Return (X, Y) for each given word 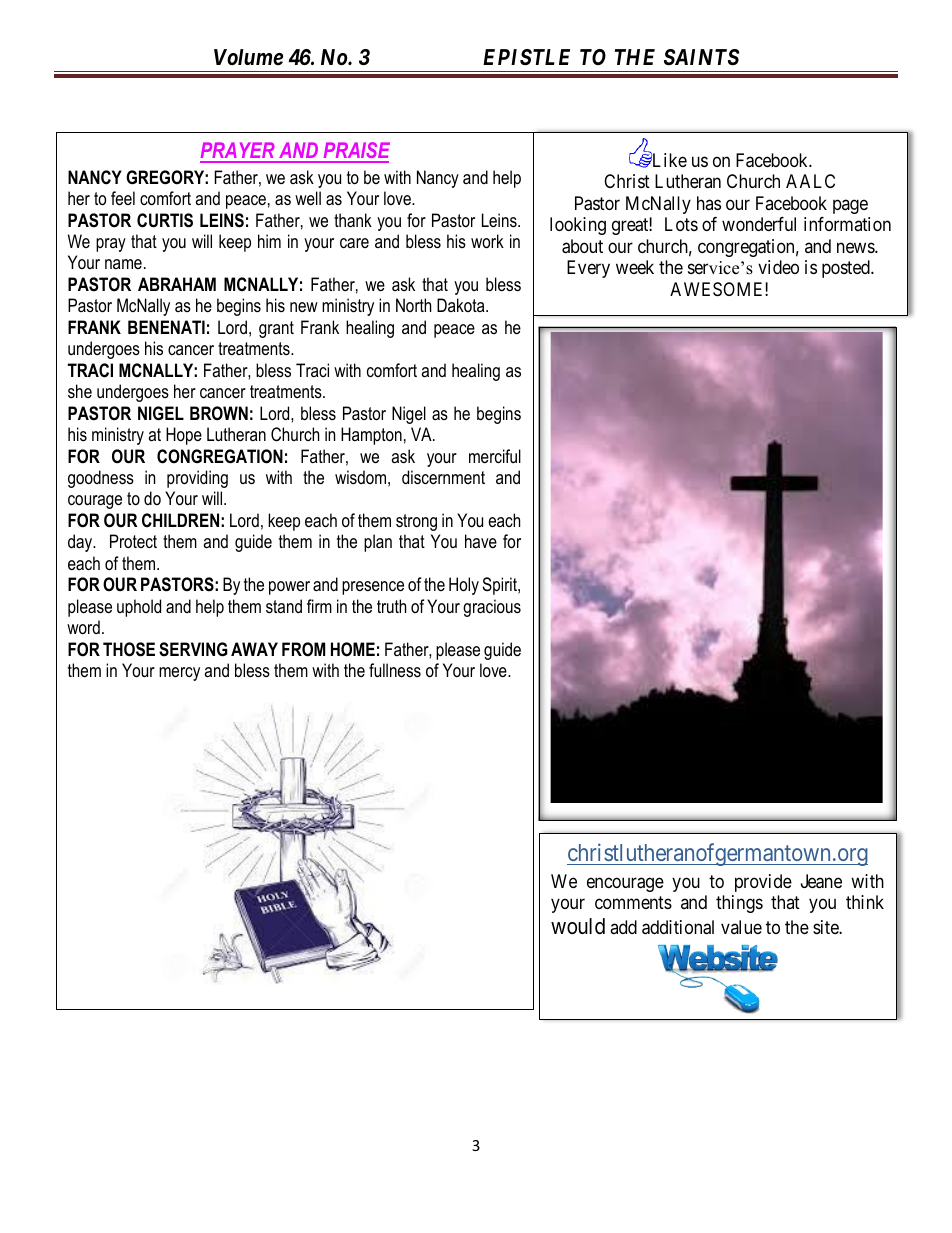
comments (633, 902)
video (778, 267)
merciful (495, 456)
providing (197, 479)
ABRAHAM (177, 284)
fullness (395, 670)
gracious (492, 608)
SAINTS (701, 57)
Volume (248, 57)
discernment (443, 477)
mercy (179, 674)
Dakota (462, 305)
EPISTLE (526, 57)
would (578, 926)
